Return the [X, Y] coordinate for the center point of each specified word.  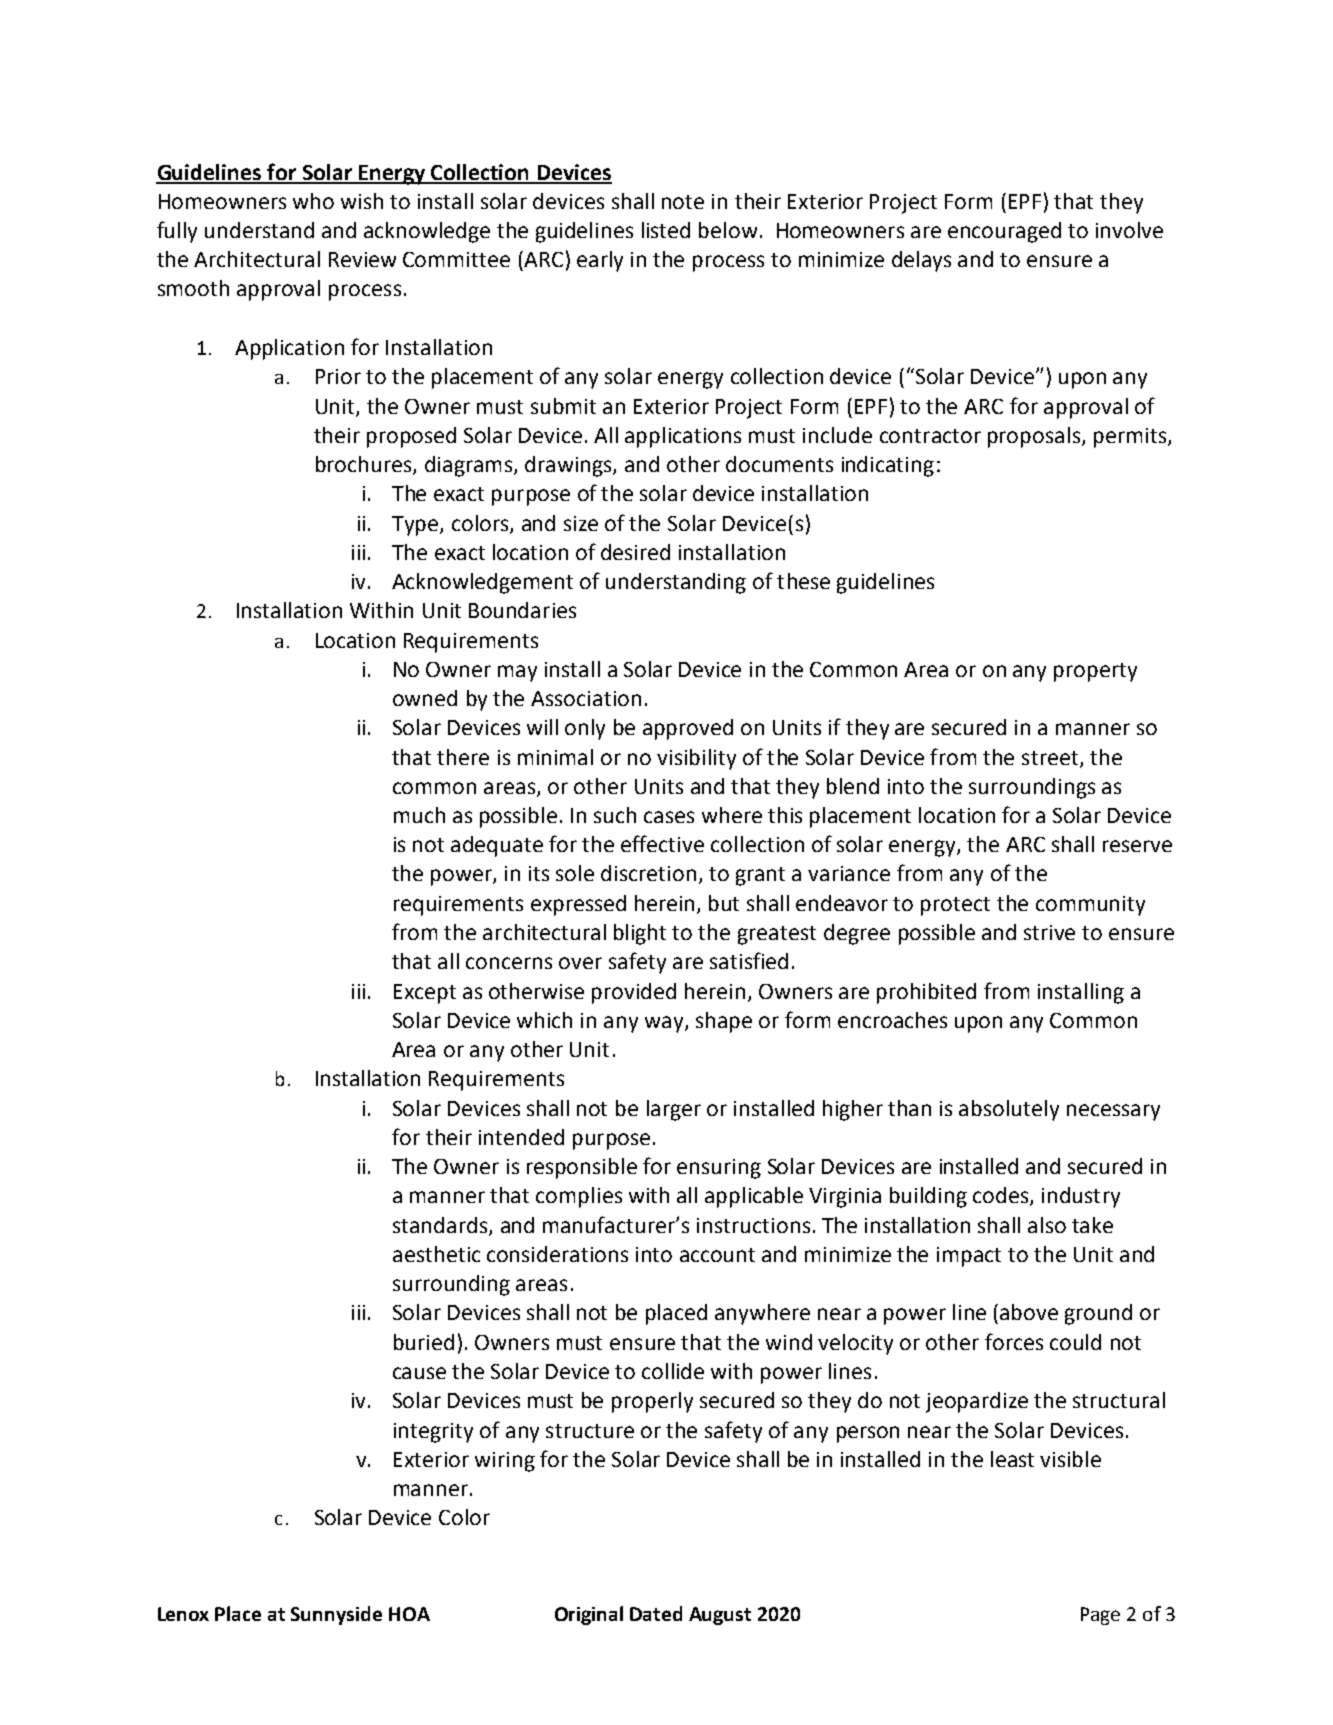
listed [666, 230]
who [313, 201]
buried [424, 1342]
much [419, 815]
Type [416, 526]
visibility [696, 759]
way [665, 1024]
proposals [1035, 437]
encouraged [1004, 232]
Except [425, 994]
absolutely [1009, 1110]
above [1029, 1312]
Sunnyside [336, 1615]
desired [635, 552]
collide [673, 1371]
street [1051, 759]
